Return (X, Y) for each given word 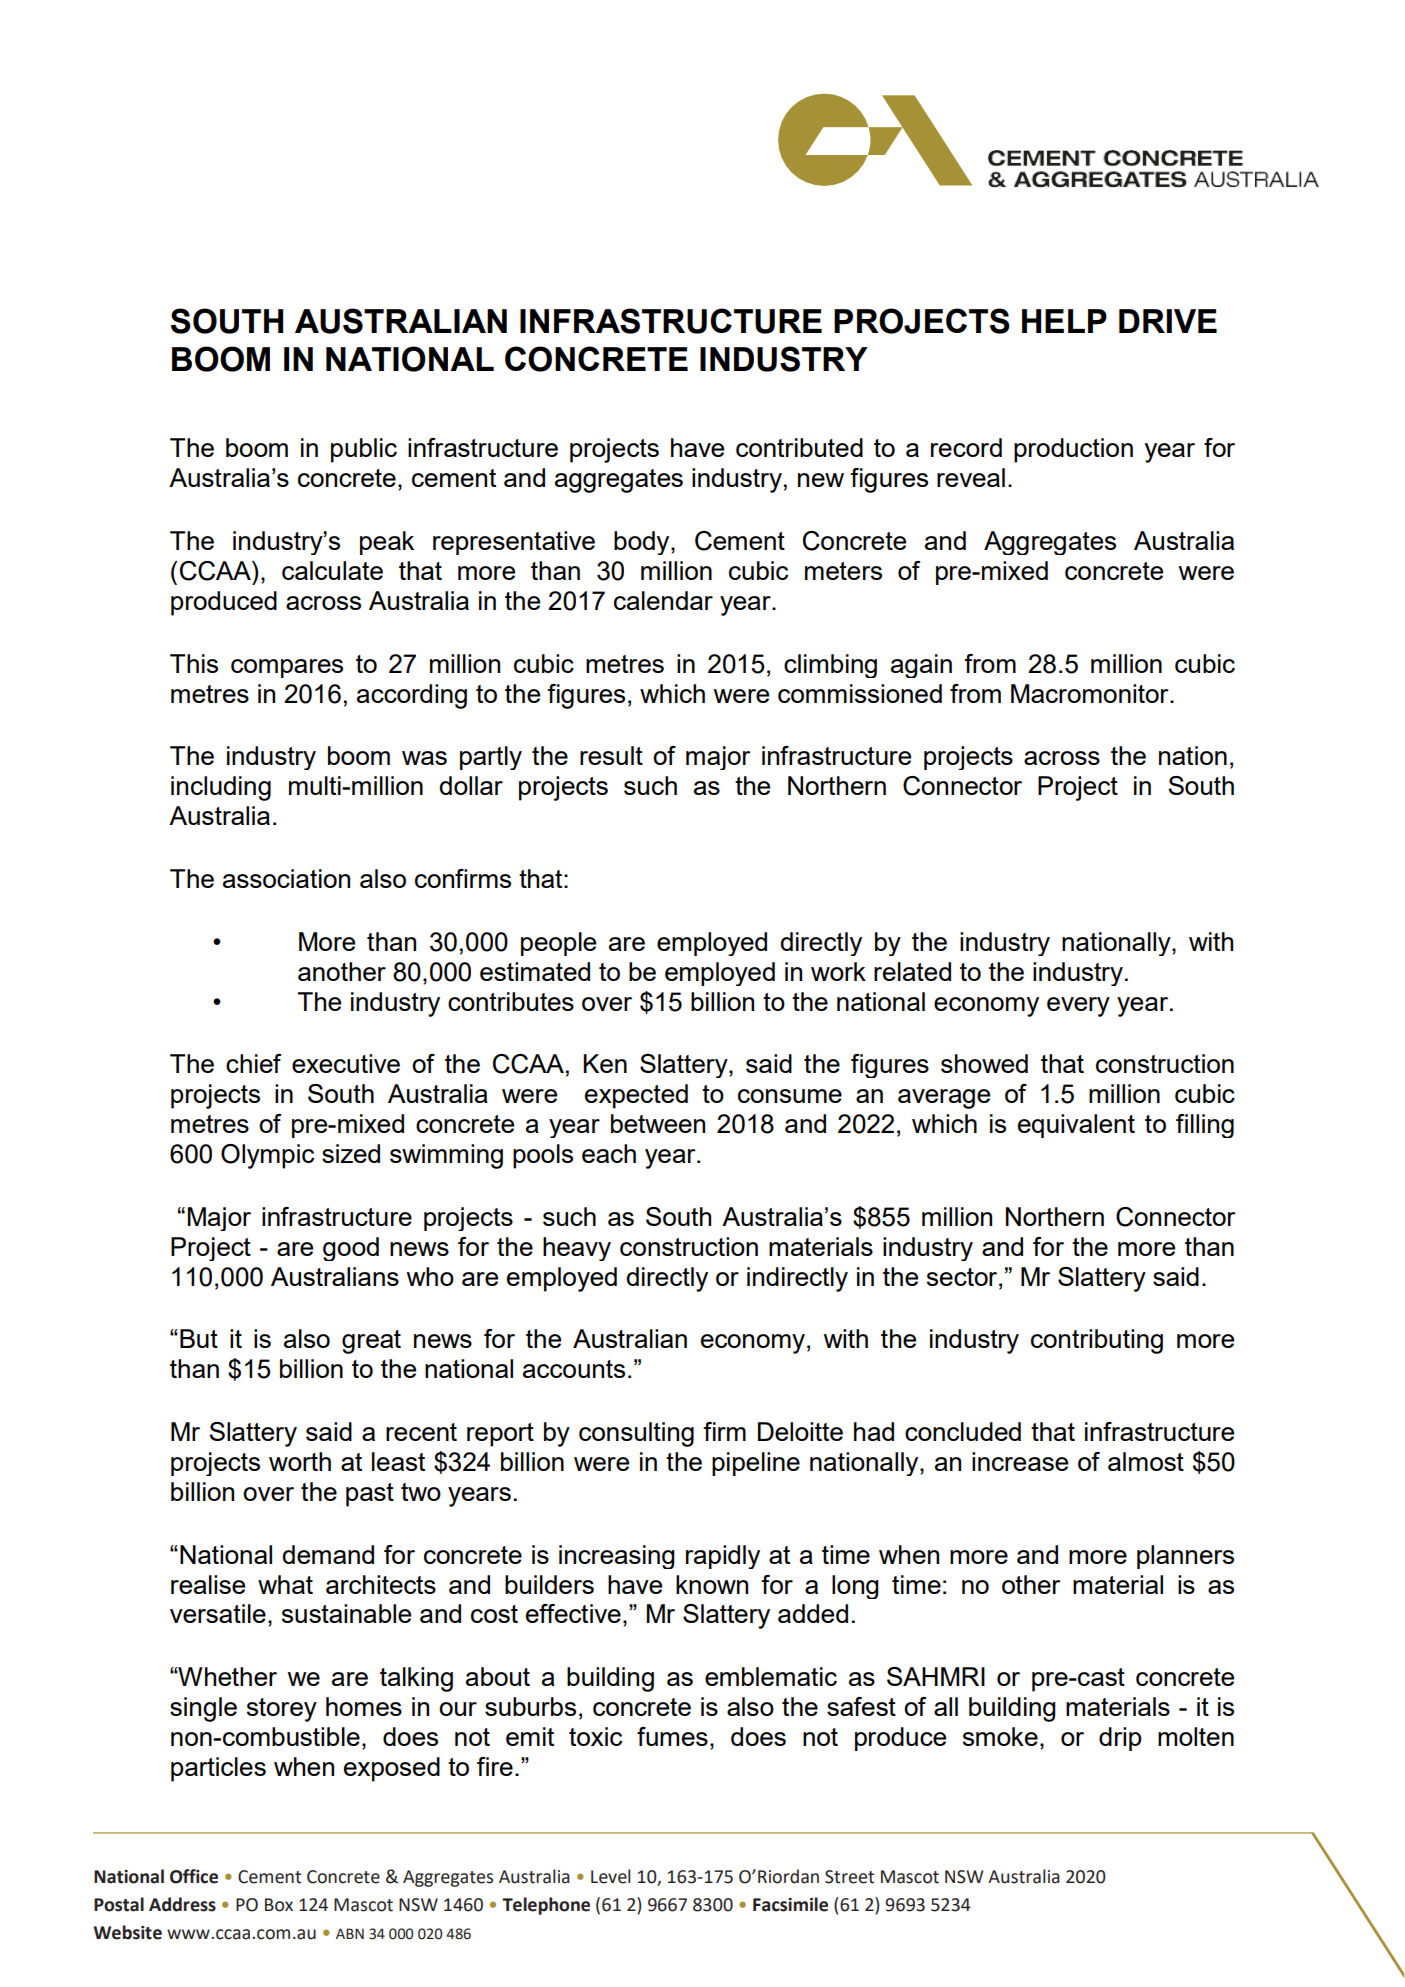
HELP (1064, 321)
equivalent (1076, 1126)
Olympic (267, 1156)
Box (279, 1905)
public (364, 450)
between (658, 1123)
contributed (799, 447)
